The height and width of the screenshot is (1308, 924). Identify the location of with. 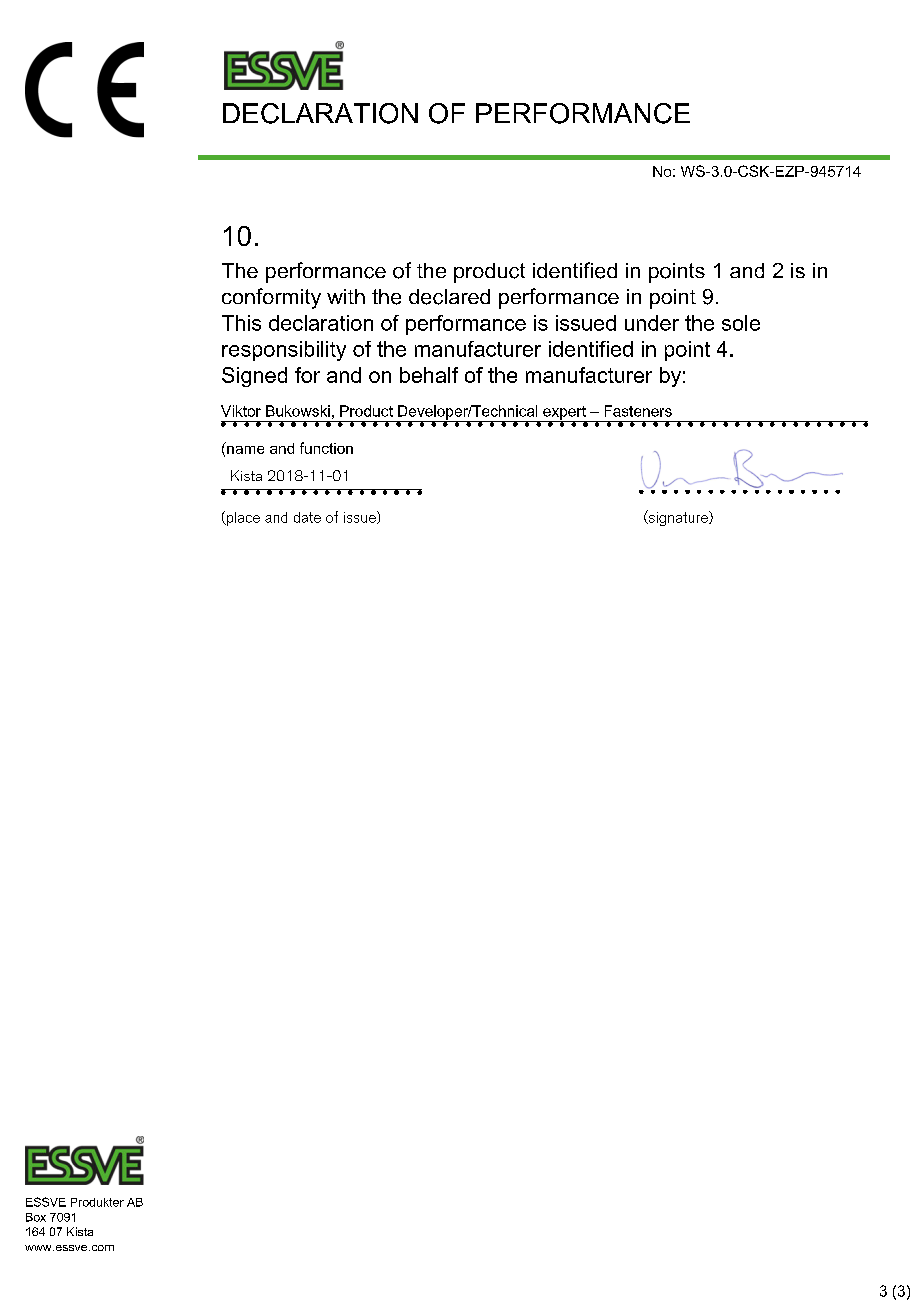
(346, 296).
